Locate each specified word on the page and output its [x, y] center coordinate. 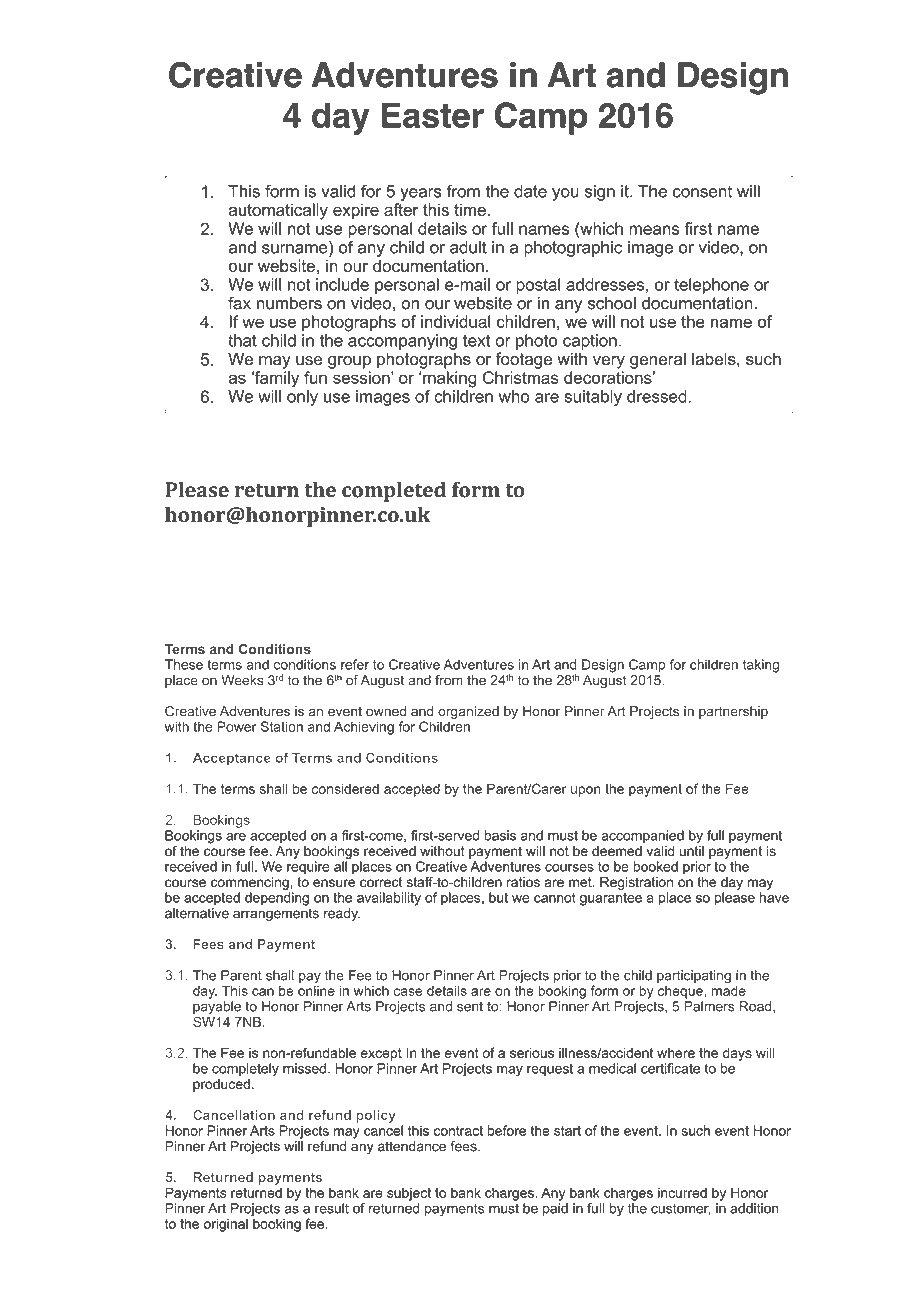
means [654, 230]
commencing [250, 883]
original [226, 1225]
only [302, 398]
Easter [433, 115]
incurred [682, 1192]
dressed [657, 396]
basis [500, 835]
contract [458, 1131]
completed [394, 492]
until [692, 850]
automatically [278, 211]
